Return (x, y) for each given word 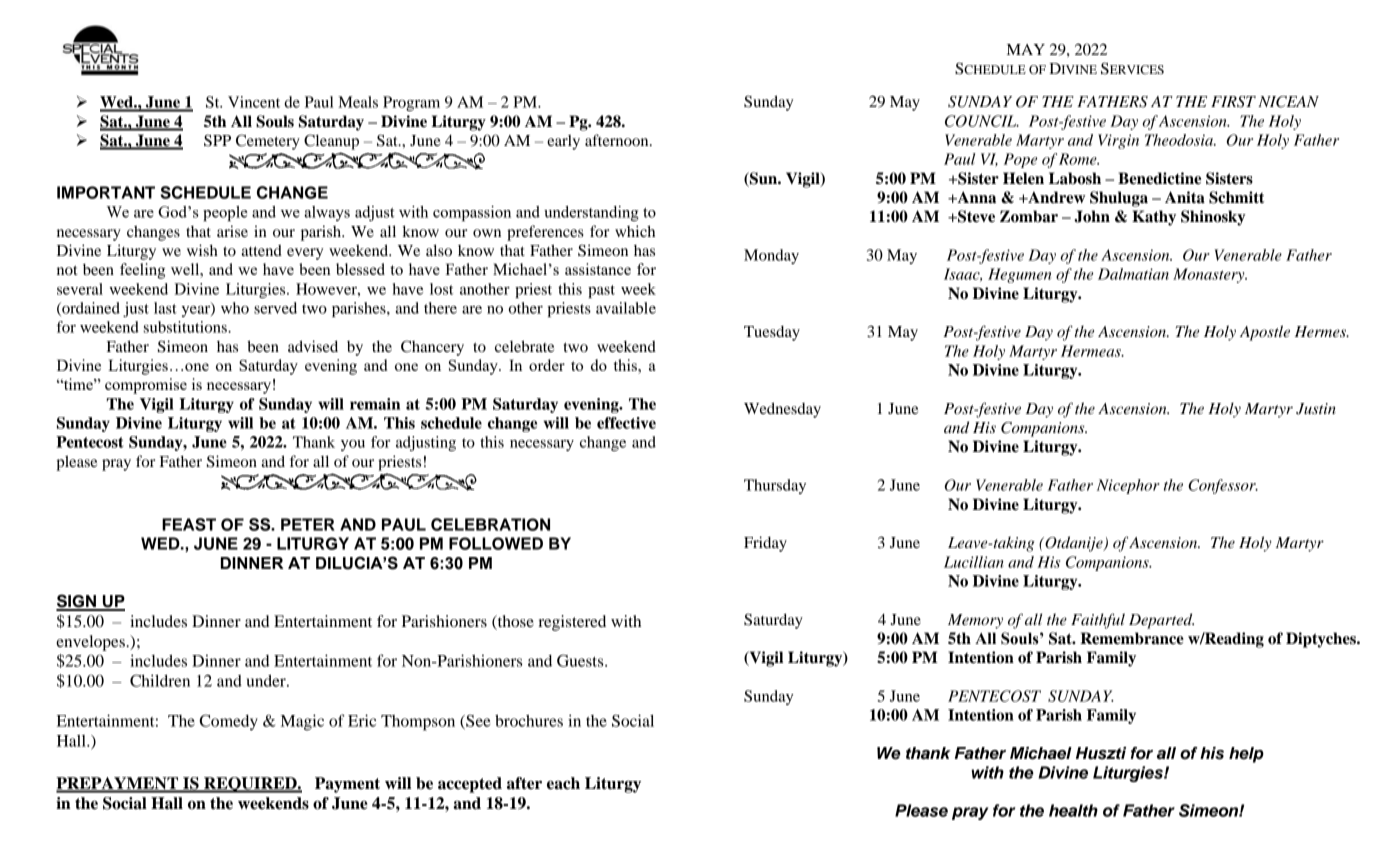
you (353, 445)
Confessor (1223, 486)
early (563, 142)
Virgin (1118, 141)
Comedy (229, 722)
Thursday (775, 486)
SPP (217, 140)
